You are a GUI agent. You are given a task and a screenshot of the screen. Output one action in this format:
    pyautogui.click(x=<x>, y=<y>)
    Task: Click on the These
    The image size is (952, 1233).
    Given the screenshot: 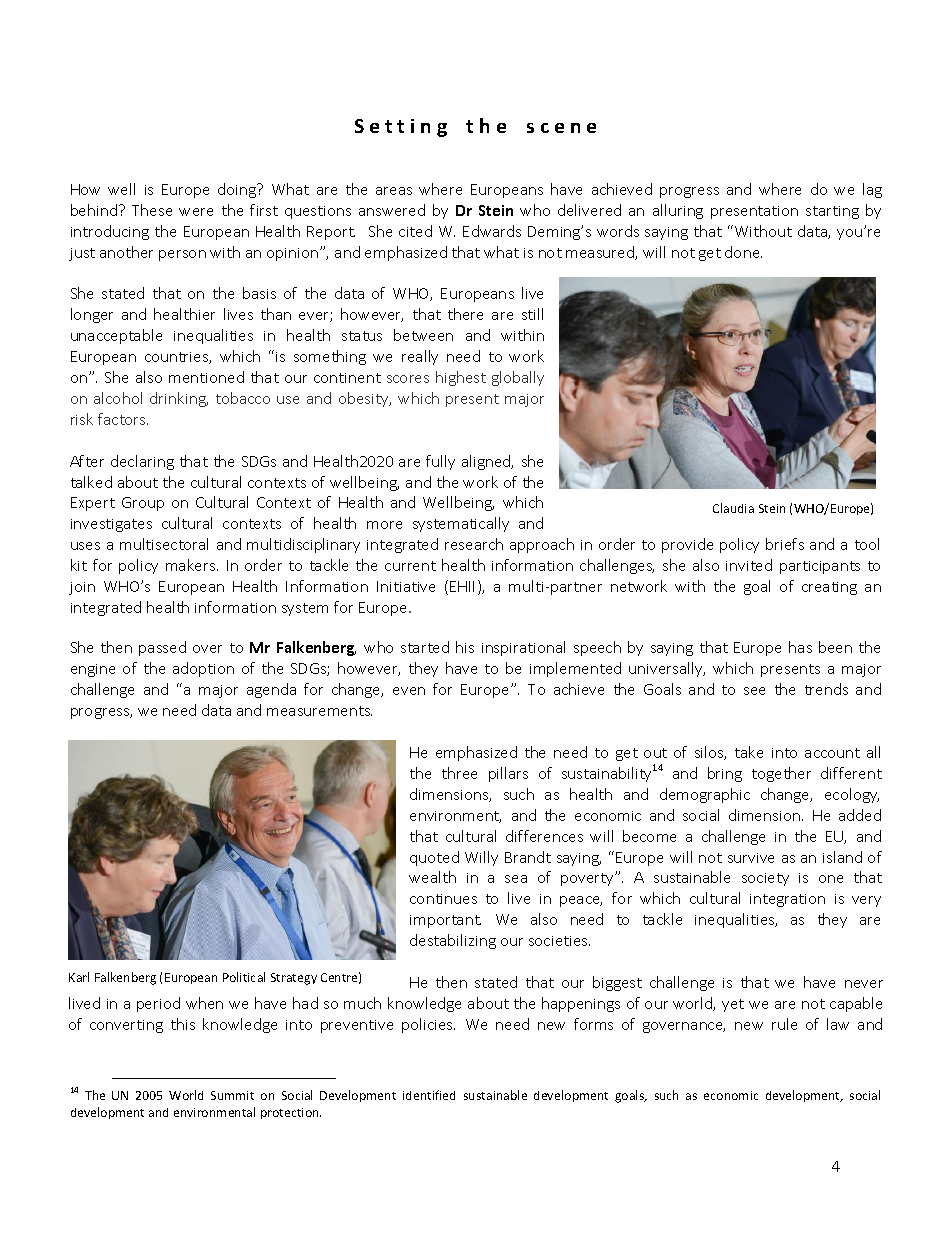 What is the action you would take?
    pyautogui.click(x=152, y=210)
